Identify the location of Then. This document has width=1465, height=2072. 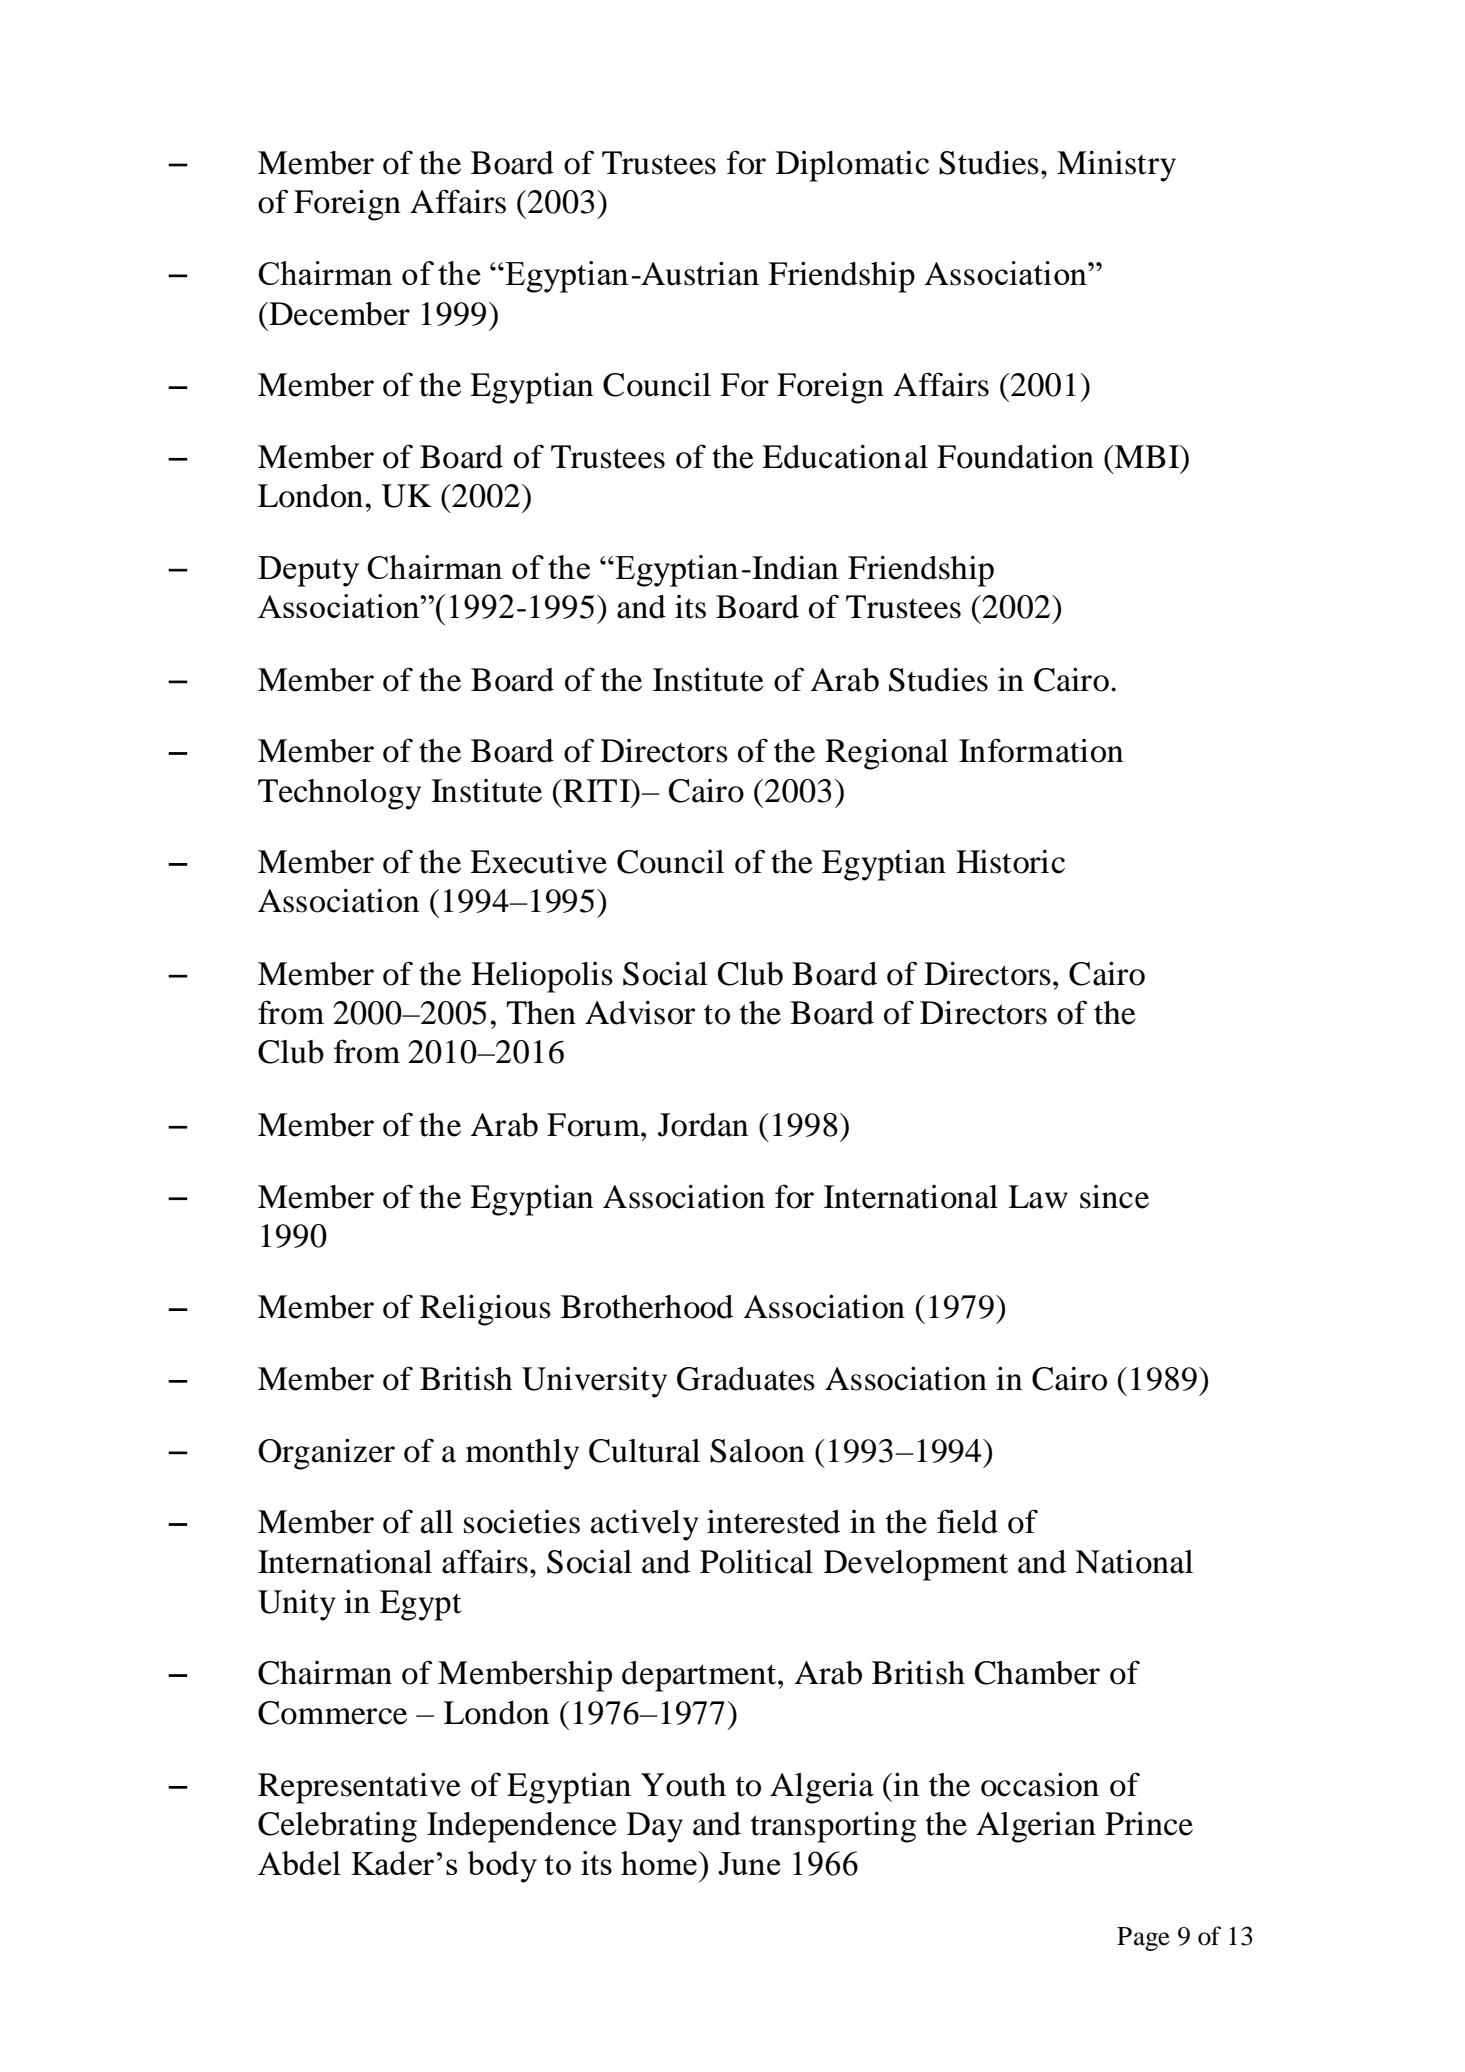
(541, 1013).
